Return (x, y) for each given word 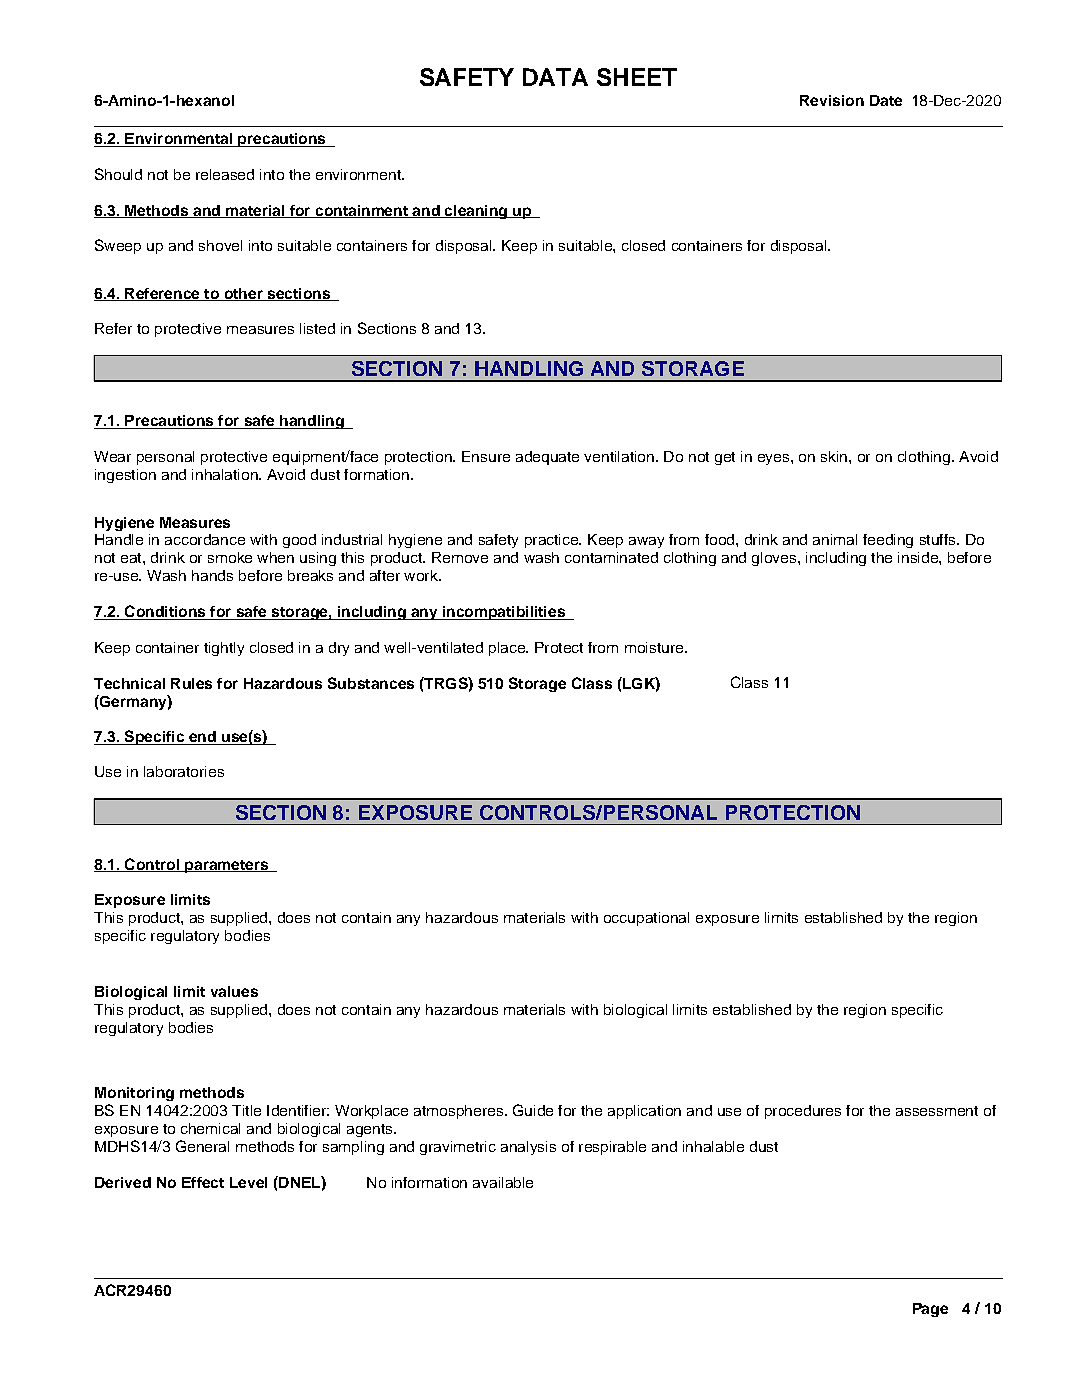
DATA (555, 77)
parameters (227, 866)
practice (552, 541)
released (225, 174)
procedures (803, 1112)
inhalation (226, 474)
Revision (832, 100)
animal (835, 539)
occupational (646, 919)
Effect (203, 1182)
